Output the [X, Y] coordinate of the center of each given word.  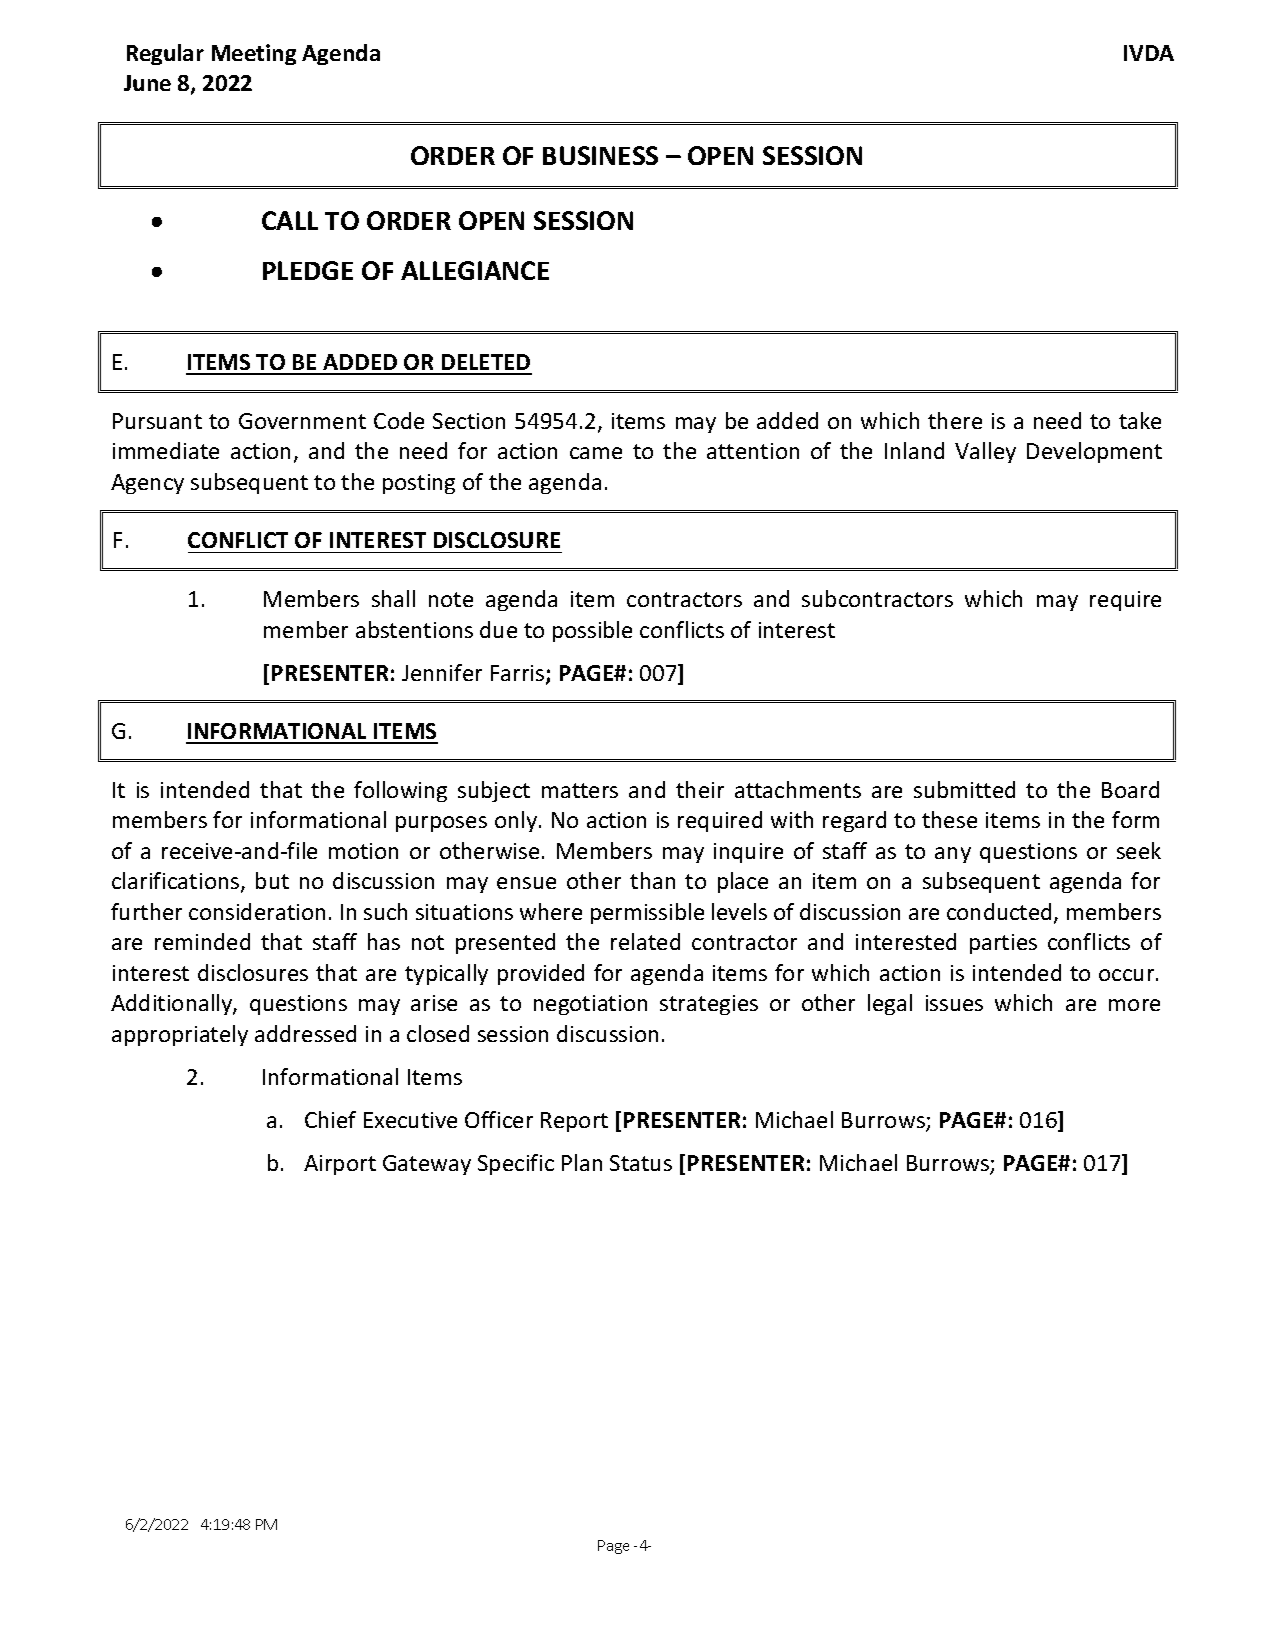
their [700, 789]
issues [954, 1003]
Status [641, 1163]
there [955, 420]
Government [302, 421]
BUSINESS [600, 155]
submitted [964, 789]
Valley [985, 452]
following [400, 791]
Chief [330, 1119]
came [596, 453]
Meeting [254, 54]
